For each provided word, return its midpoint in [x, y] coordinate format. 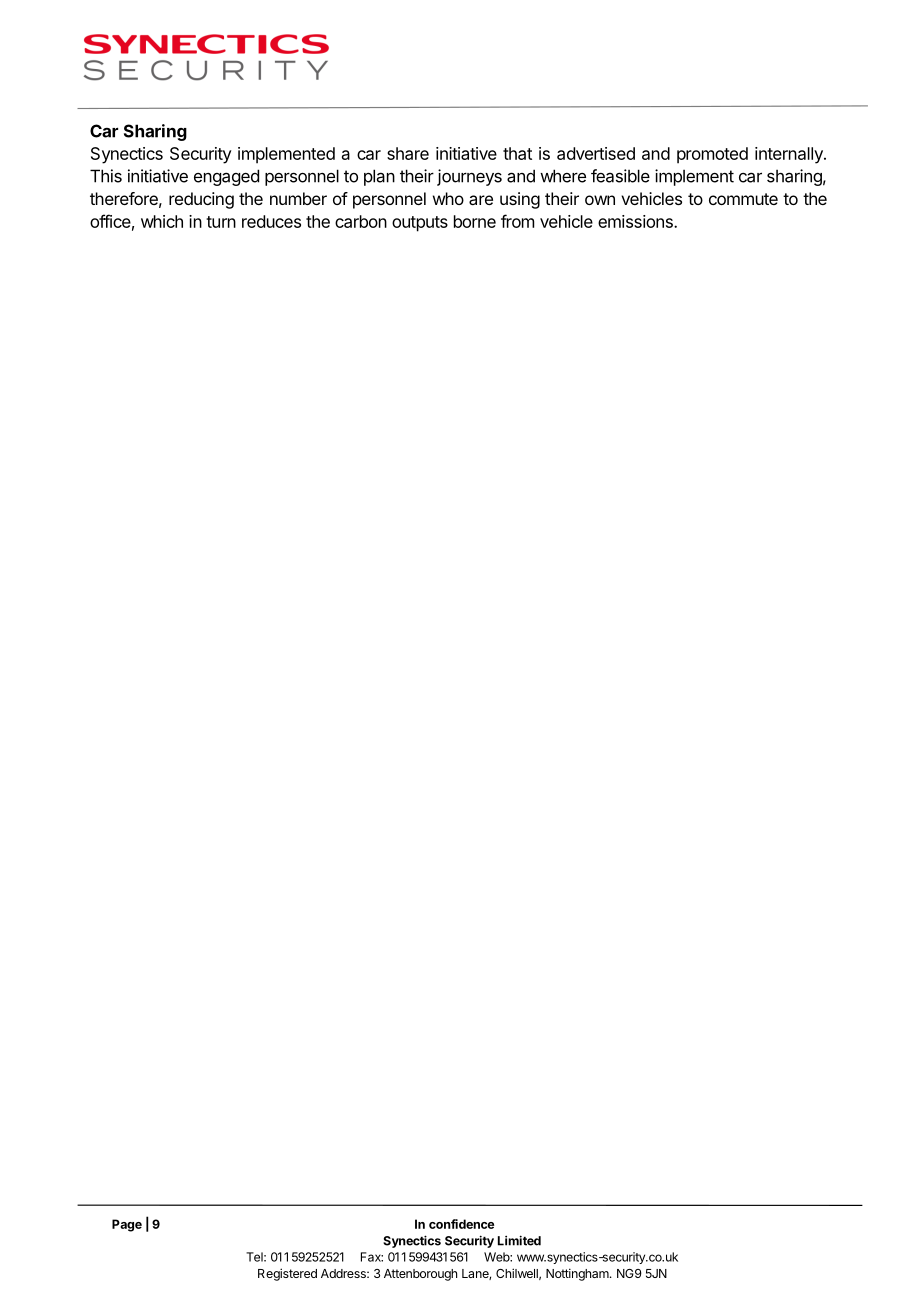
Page [127, 1225]
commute [743, 199]
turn [221, 222]
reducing [201, 200]
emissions [636, 221]
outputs [420, 224]
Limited [519, 1240]
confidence [461, 1224]
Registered [287, 1274]
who [448, 198]
